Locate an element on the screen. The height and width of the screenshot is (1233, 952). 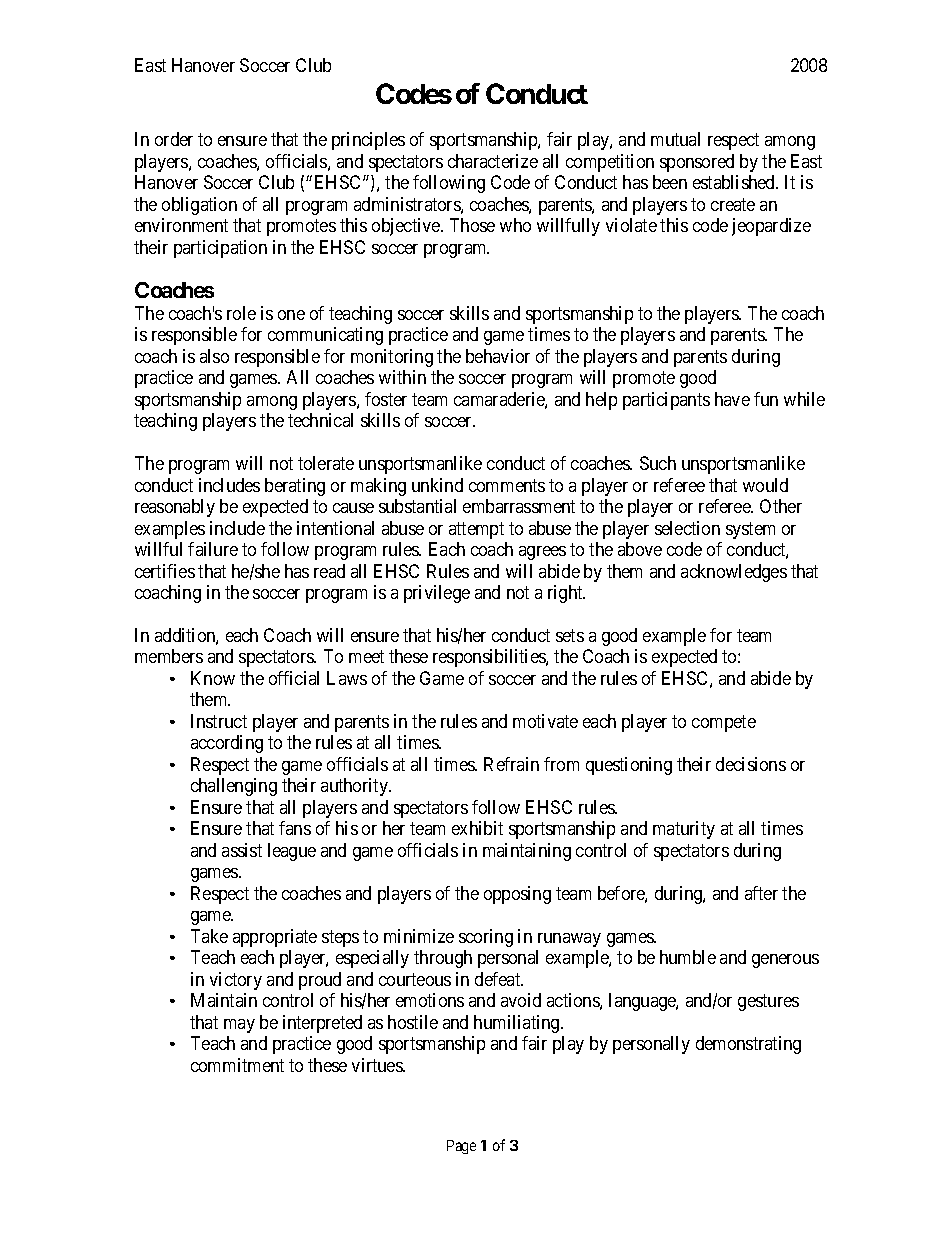
would is located at coordinates (765, 485).
